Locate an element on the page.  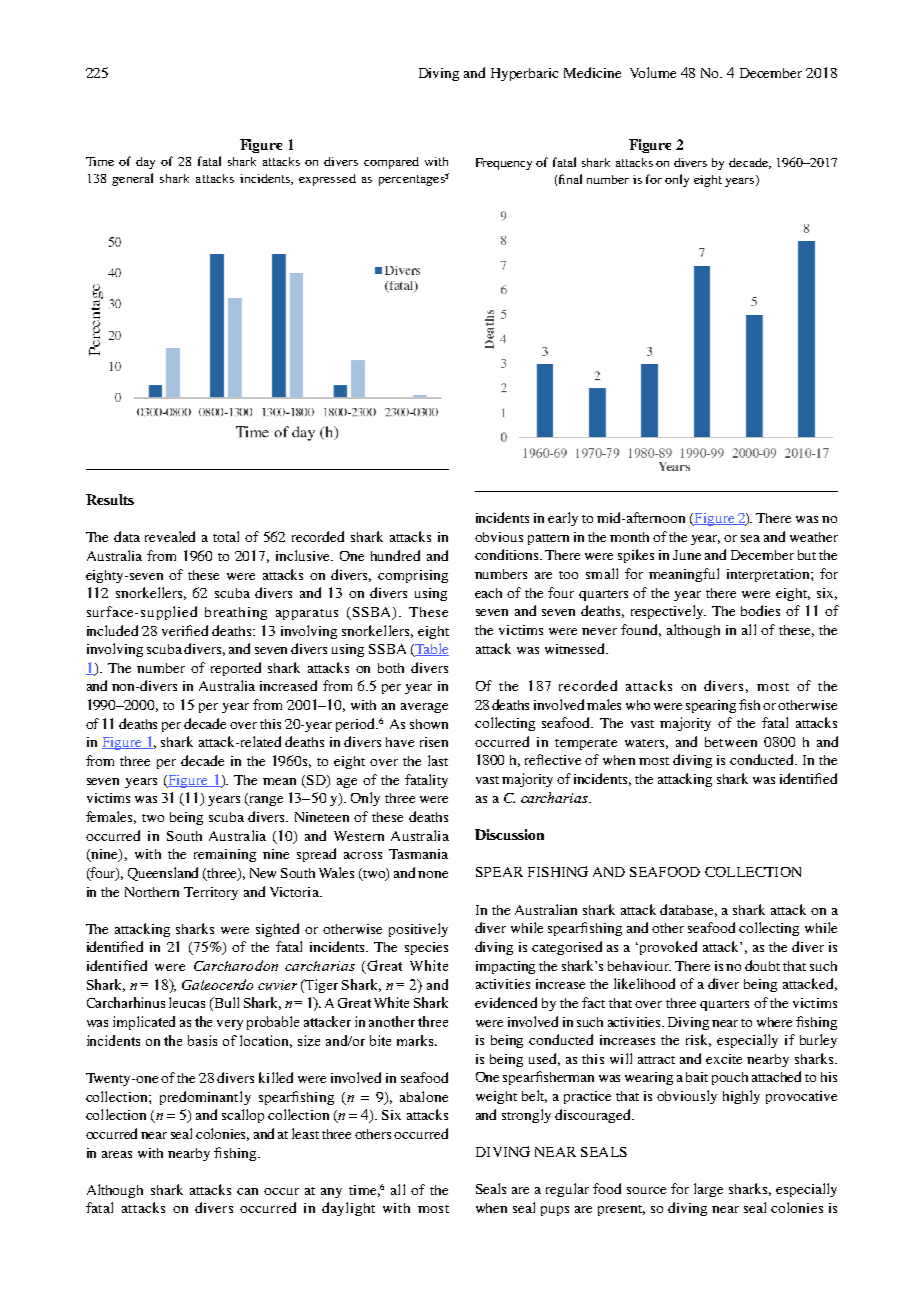
can is located at coordinates (247, 1191).
